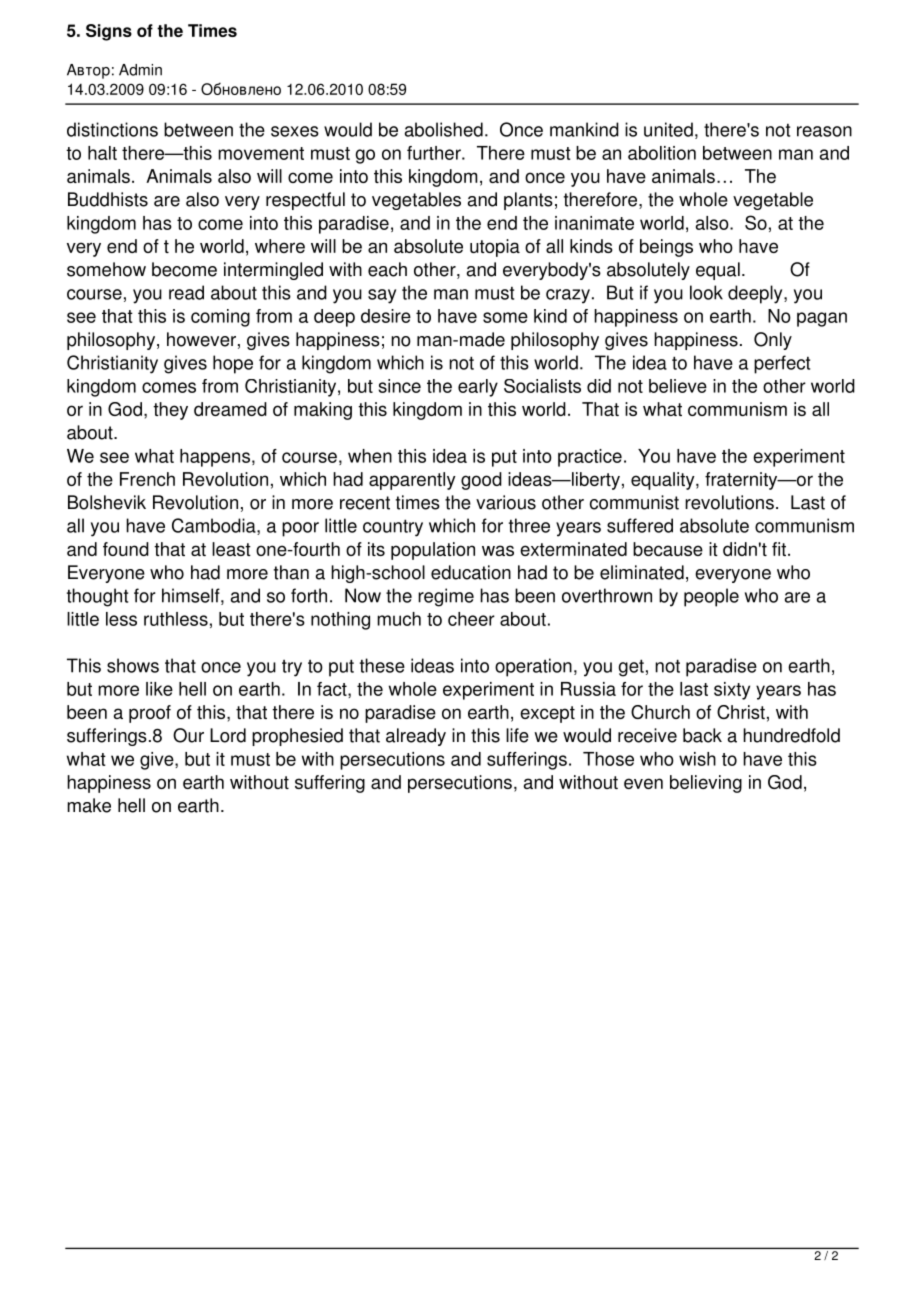 The width and height of the screenshot is (924, 1308). Describe the element at coordinates (668, 129) in the screenshot. I see `united` at that location.
